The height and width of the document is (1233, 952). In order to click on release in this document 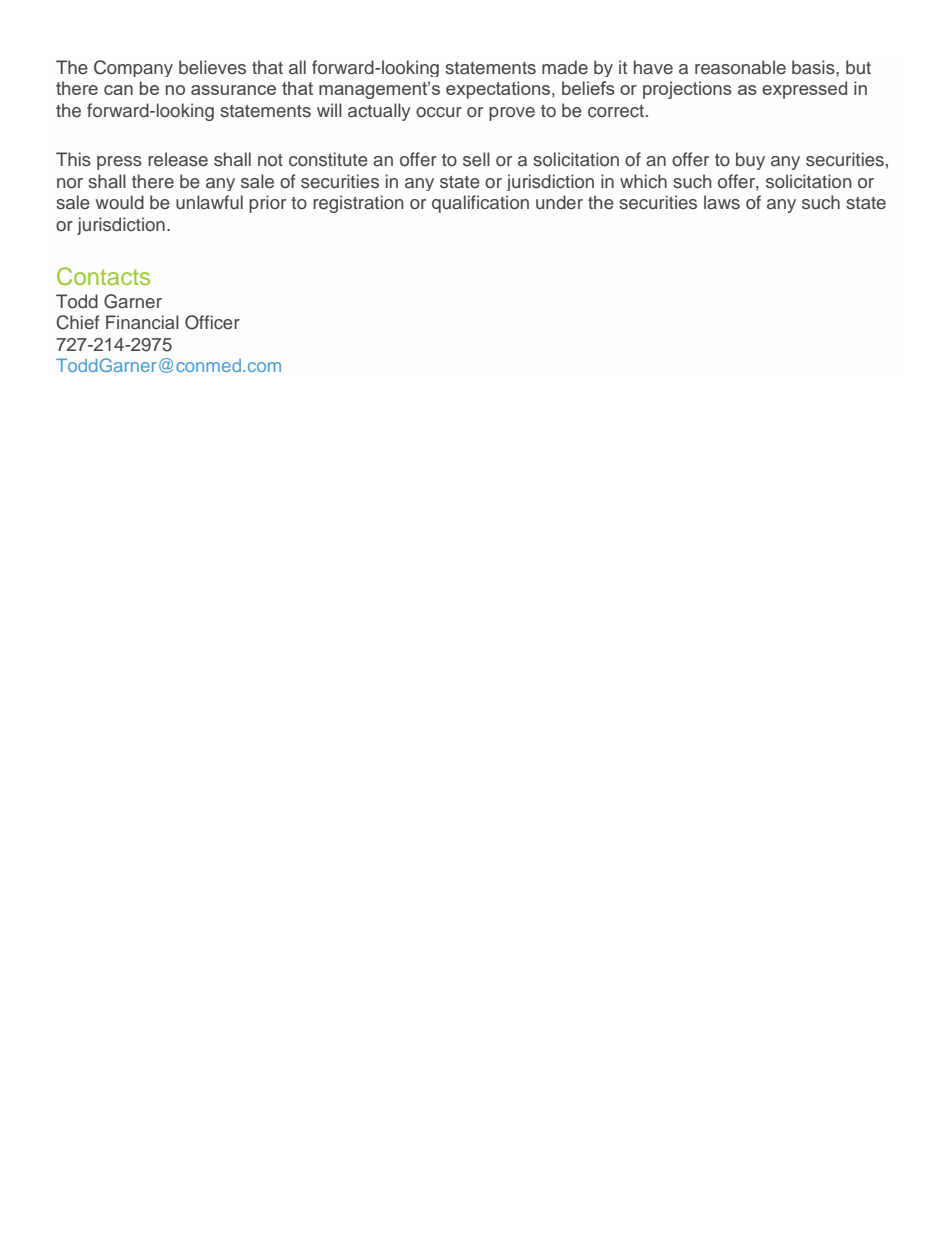, I will do `click(178, 159)`.
